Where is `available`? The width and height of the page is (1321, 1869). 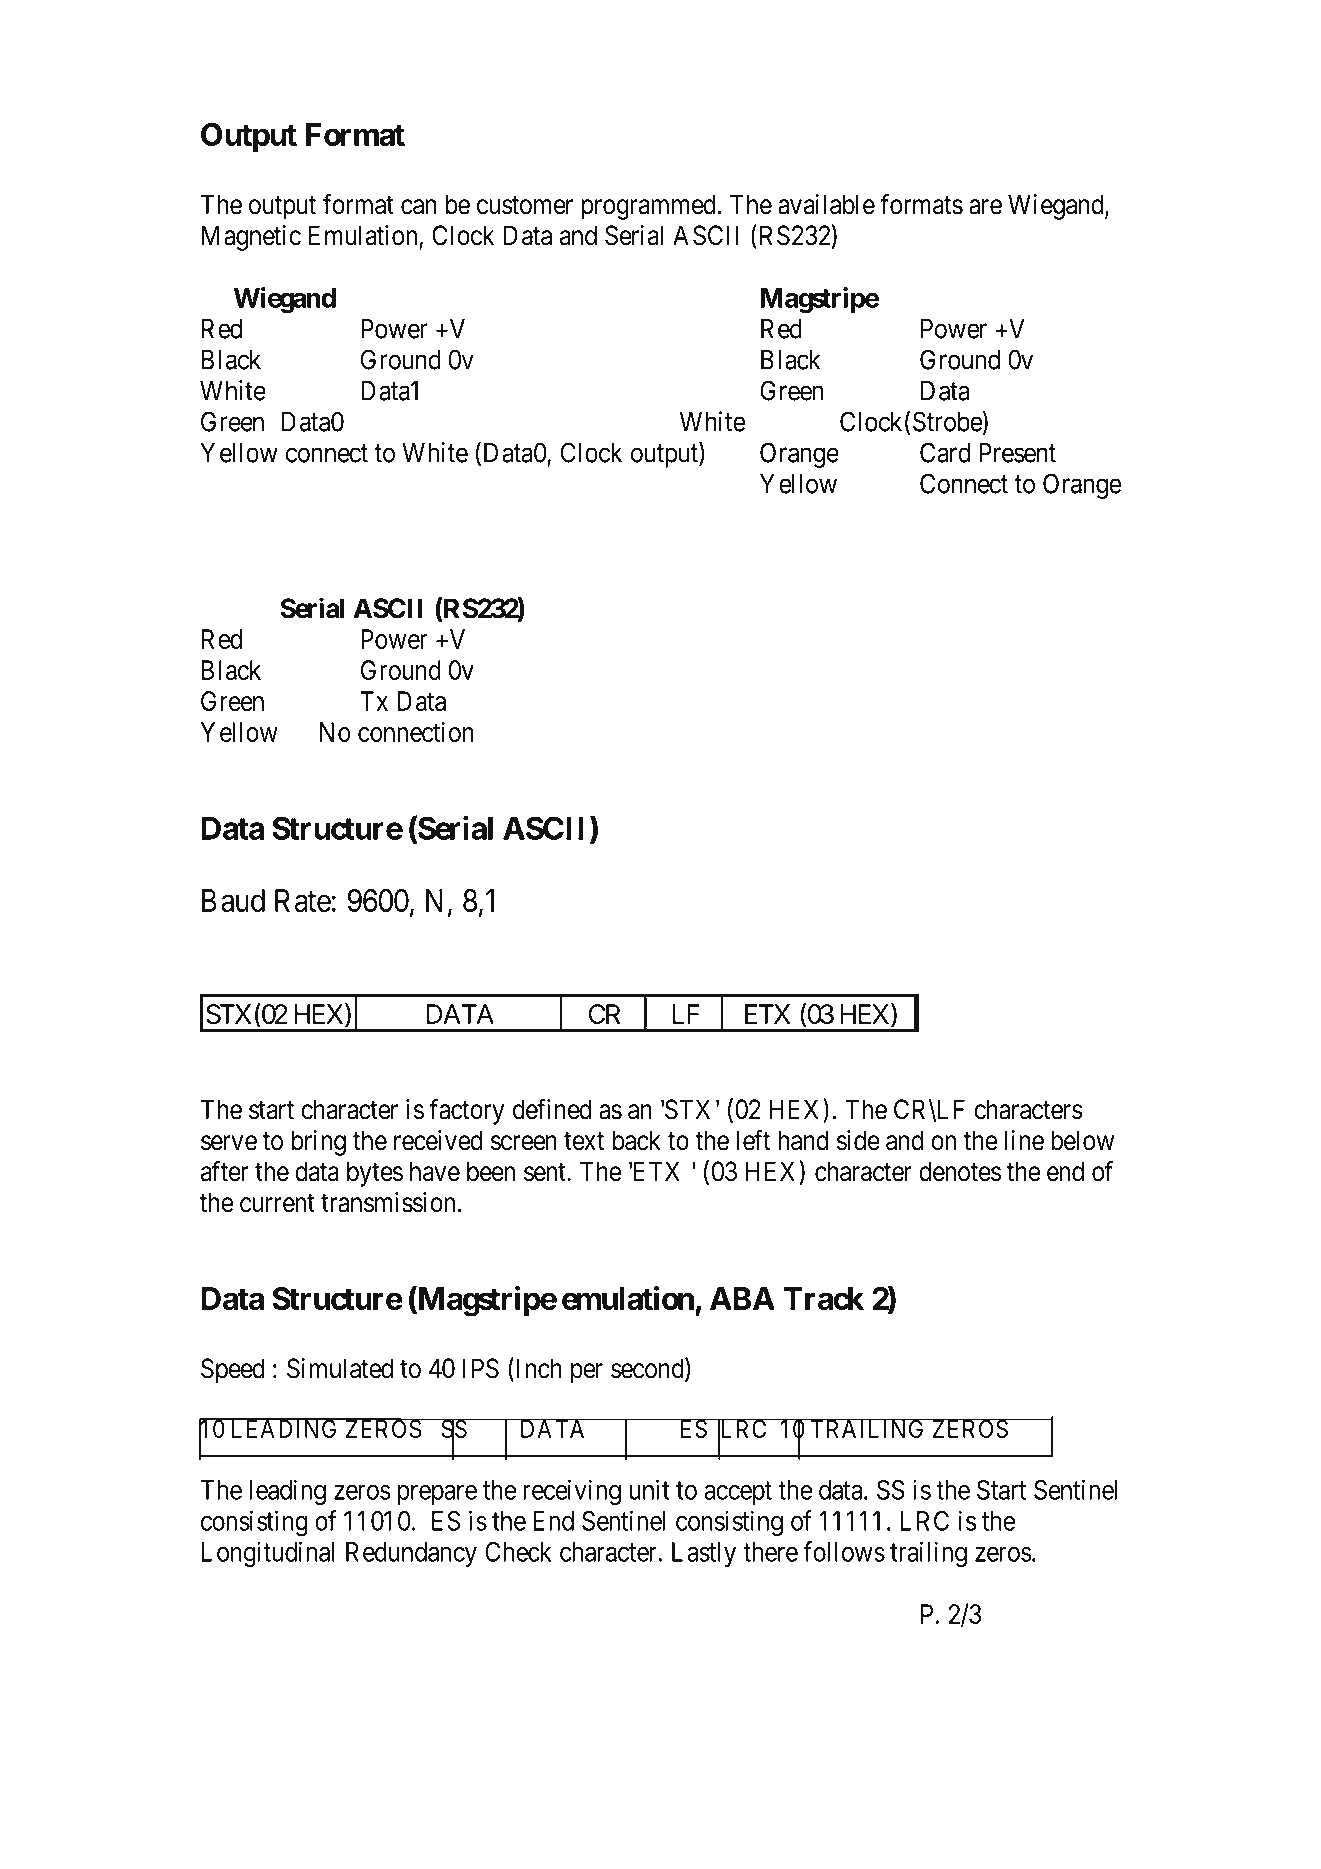
available is located at coordinates (826, 204).
